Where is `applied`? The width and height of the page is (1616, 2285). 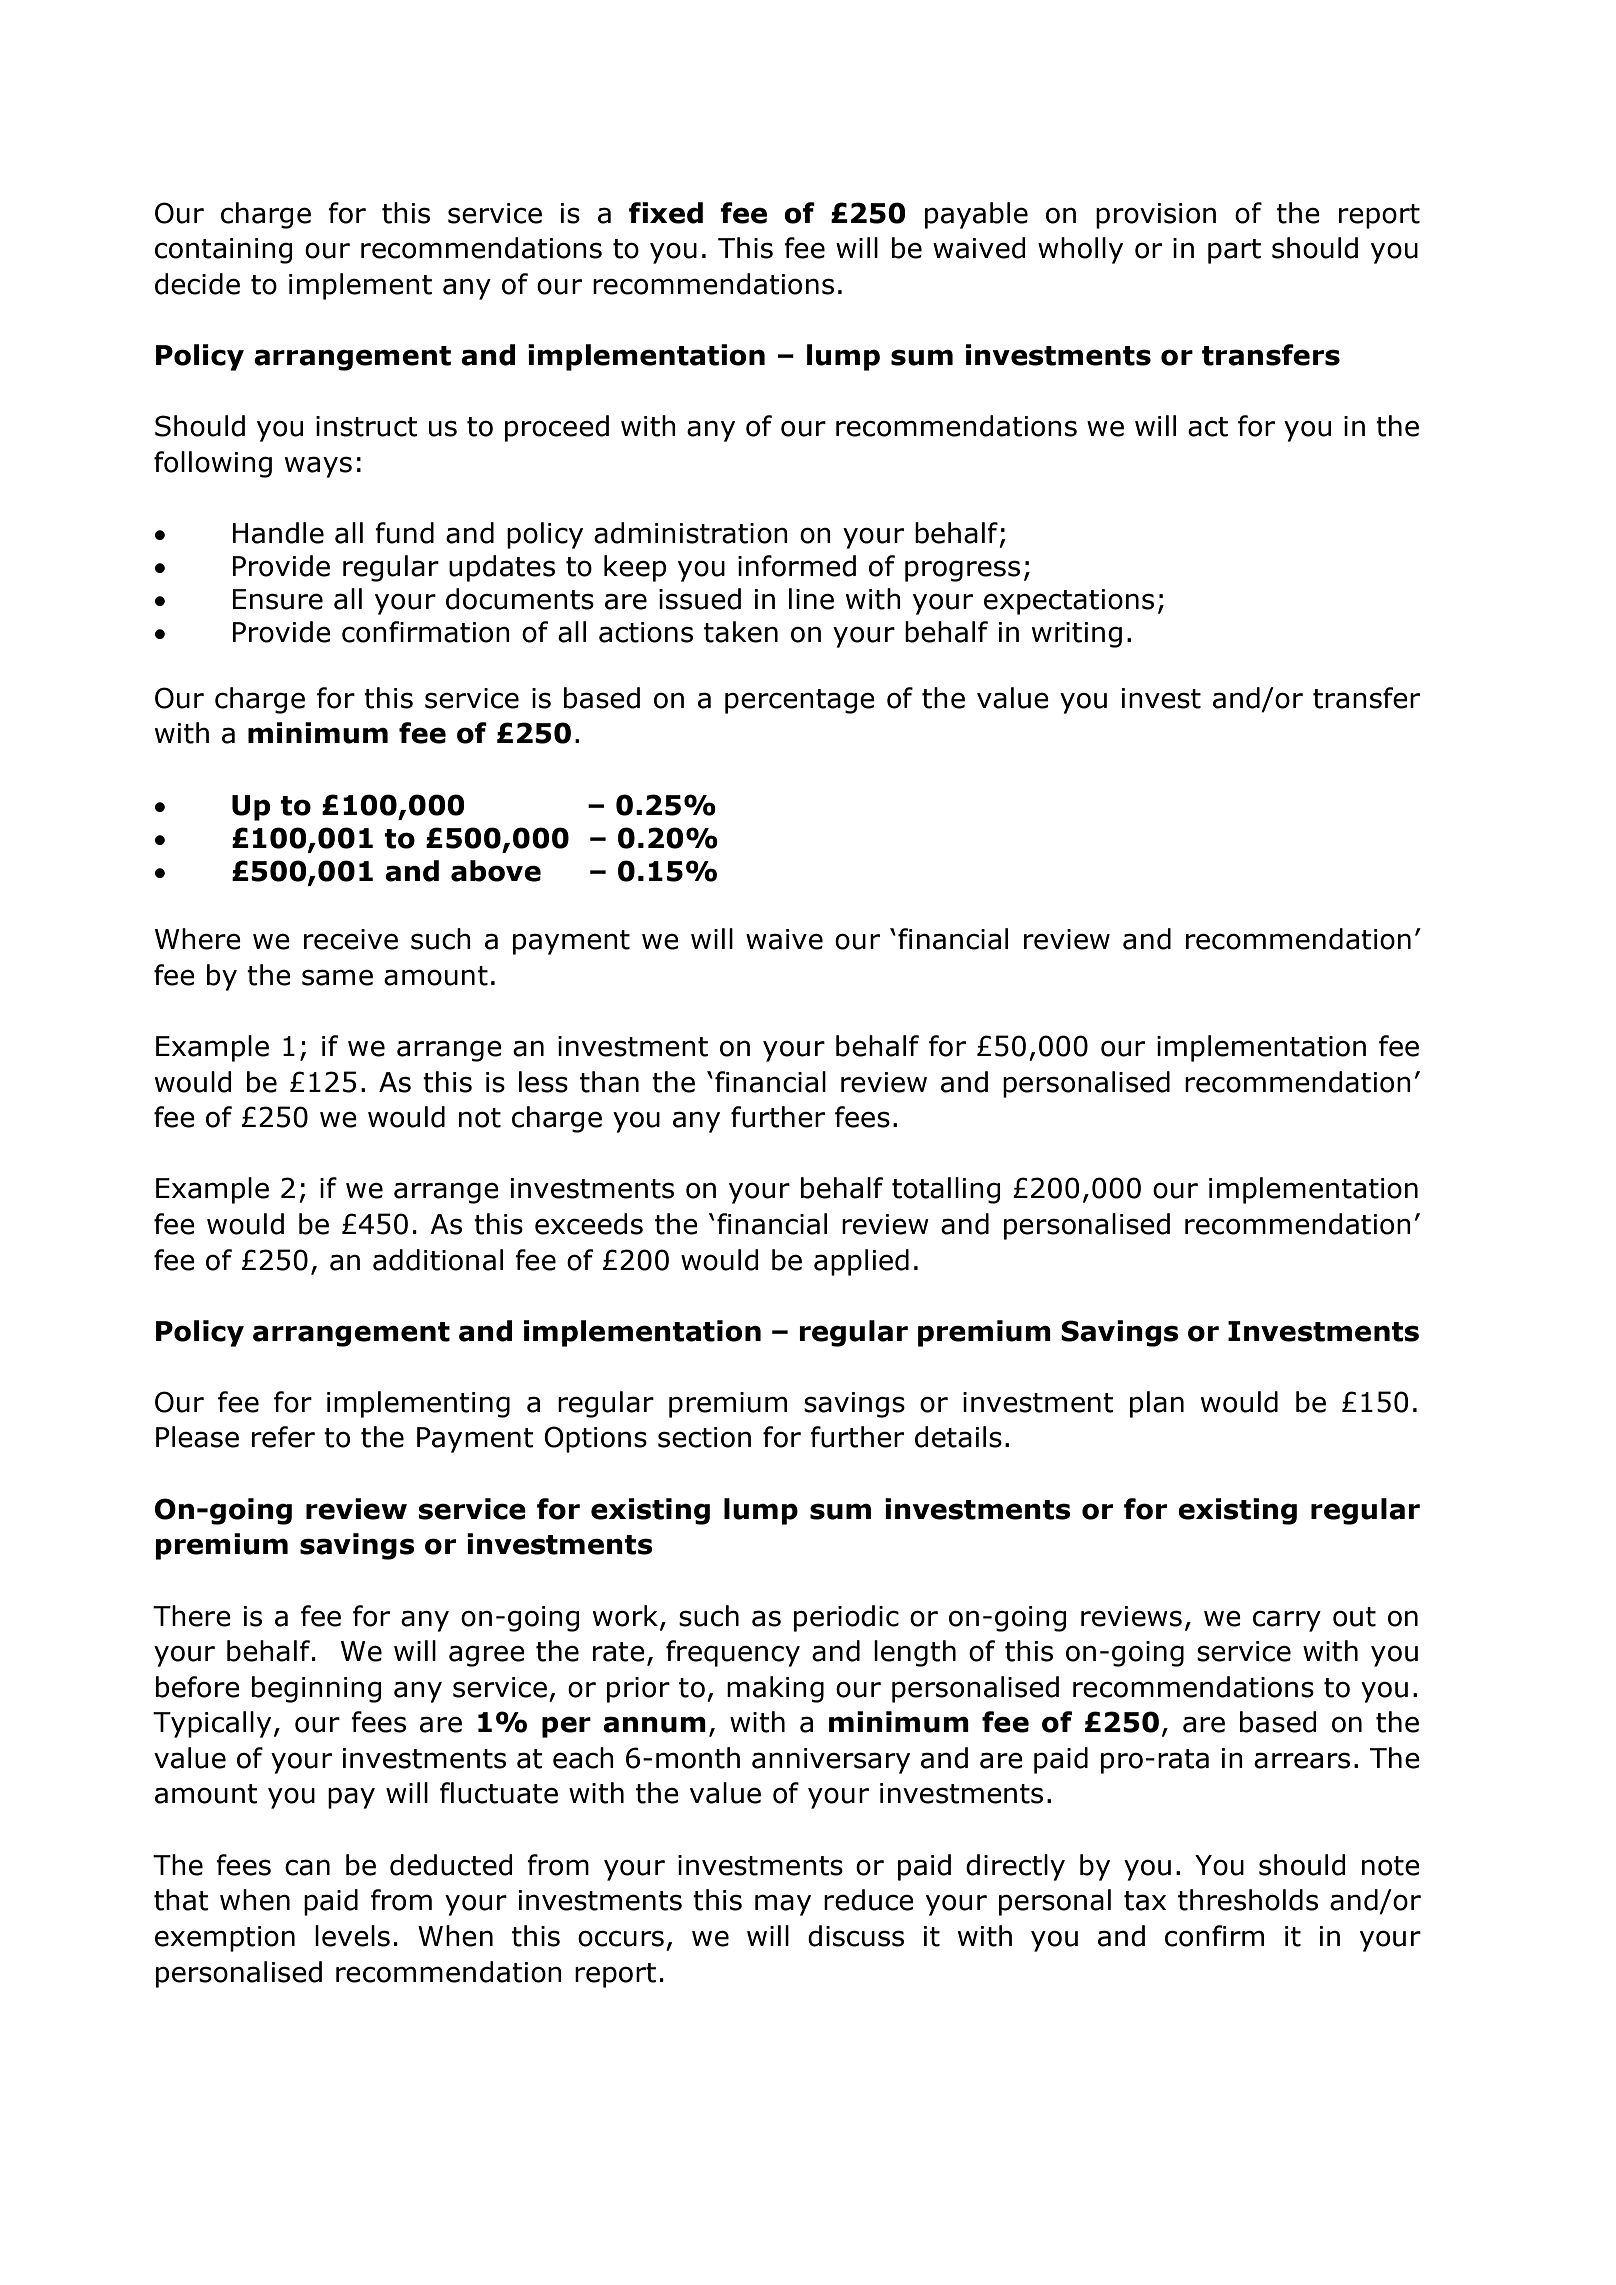
applied is located at coordinates (861, 1262).
